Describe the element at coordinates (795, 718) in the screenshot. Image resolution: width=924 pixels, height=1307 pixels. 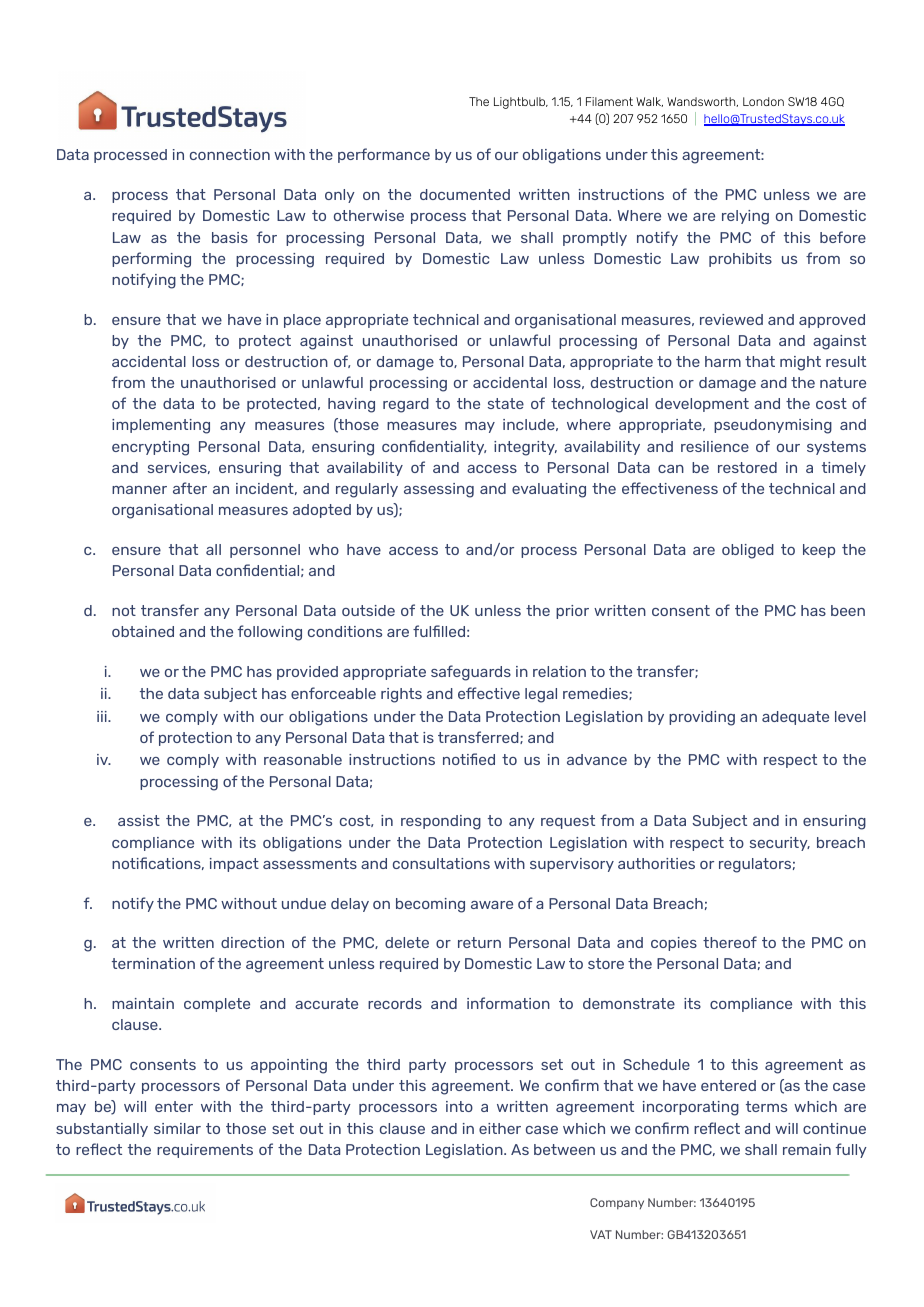
I see `adequate` at that location.
